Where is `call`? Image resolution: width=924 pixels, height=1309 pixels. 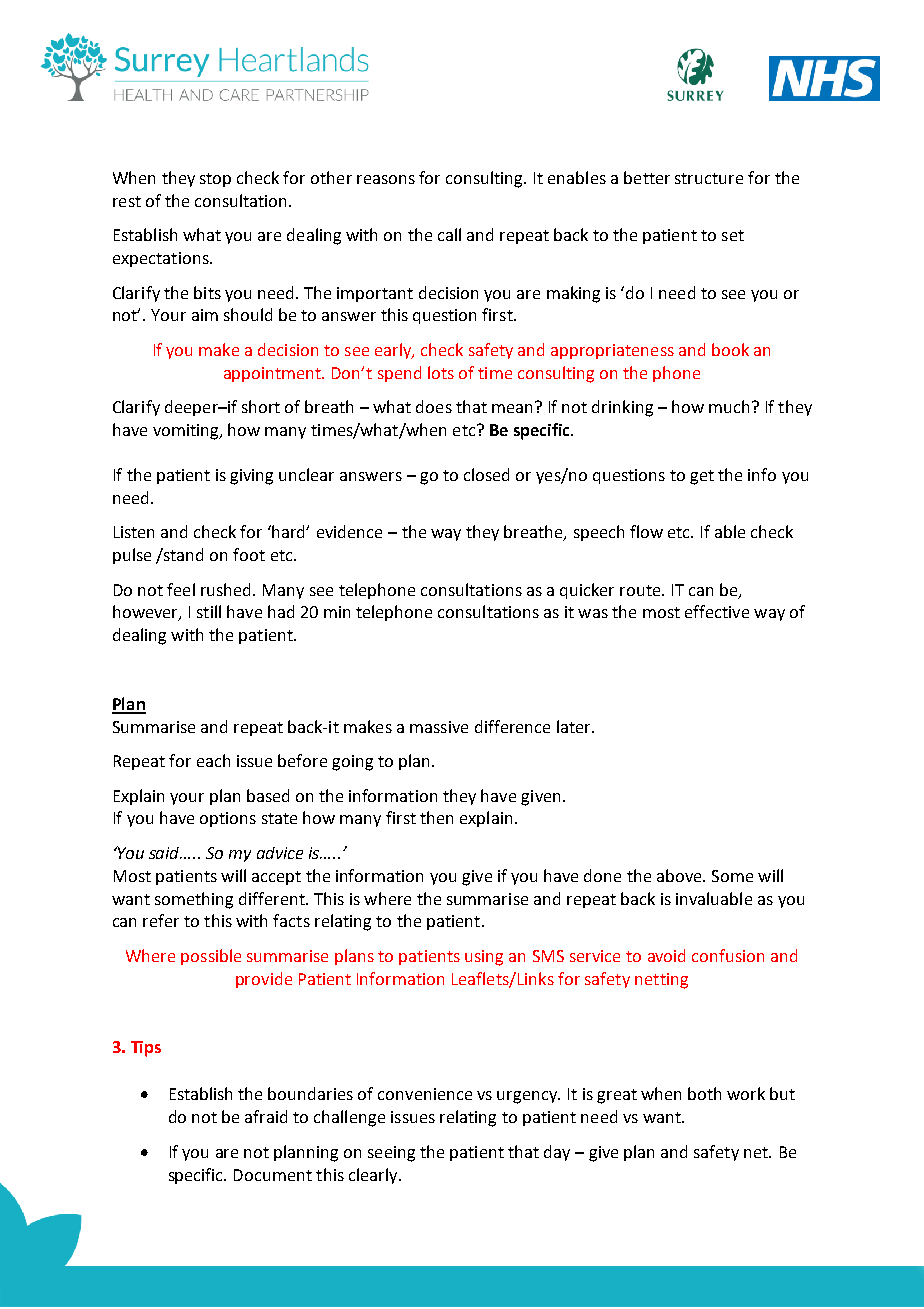
call is located at coordinates (449, 234).
